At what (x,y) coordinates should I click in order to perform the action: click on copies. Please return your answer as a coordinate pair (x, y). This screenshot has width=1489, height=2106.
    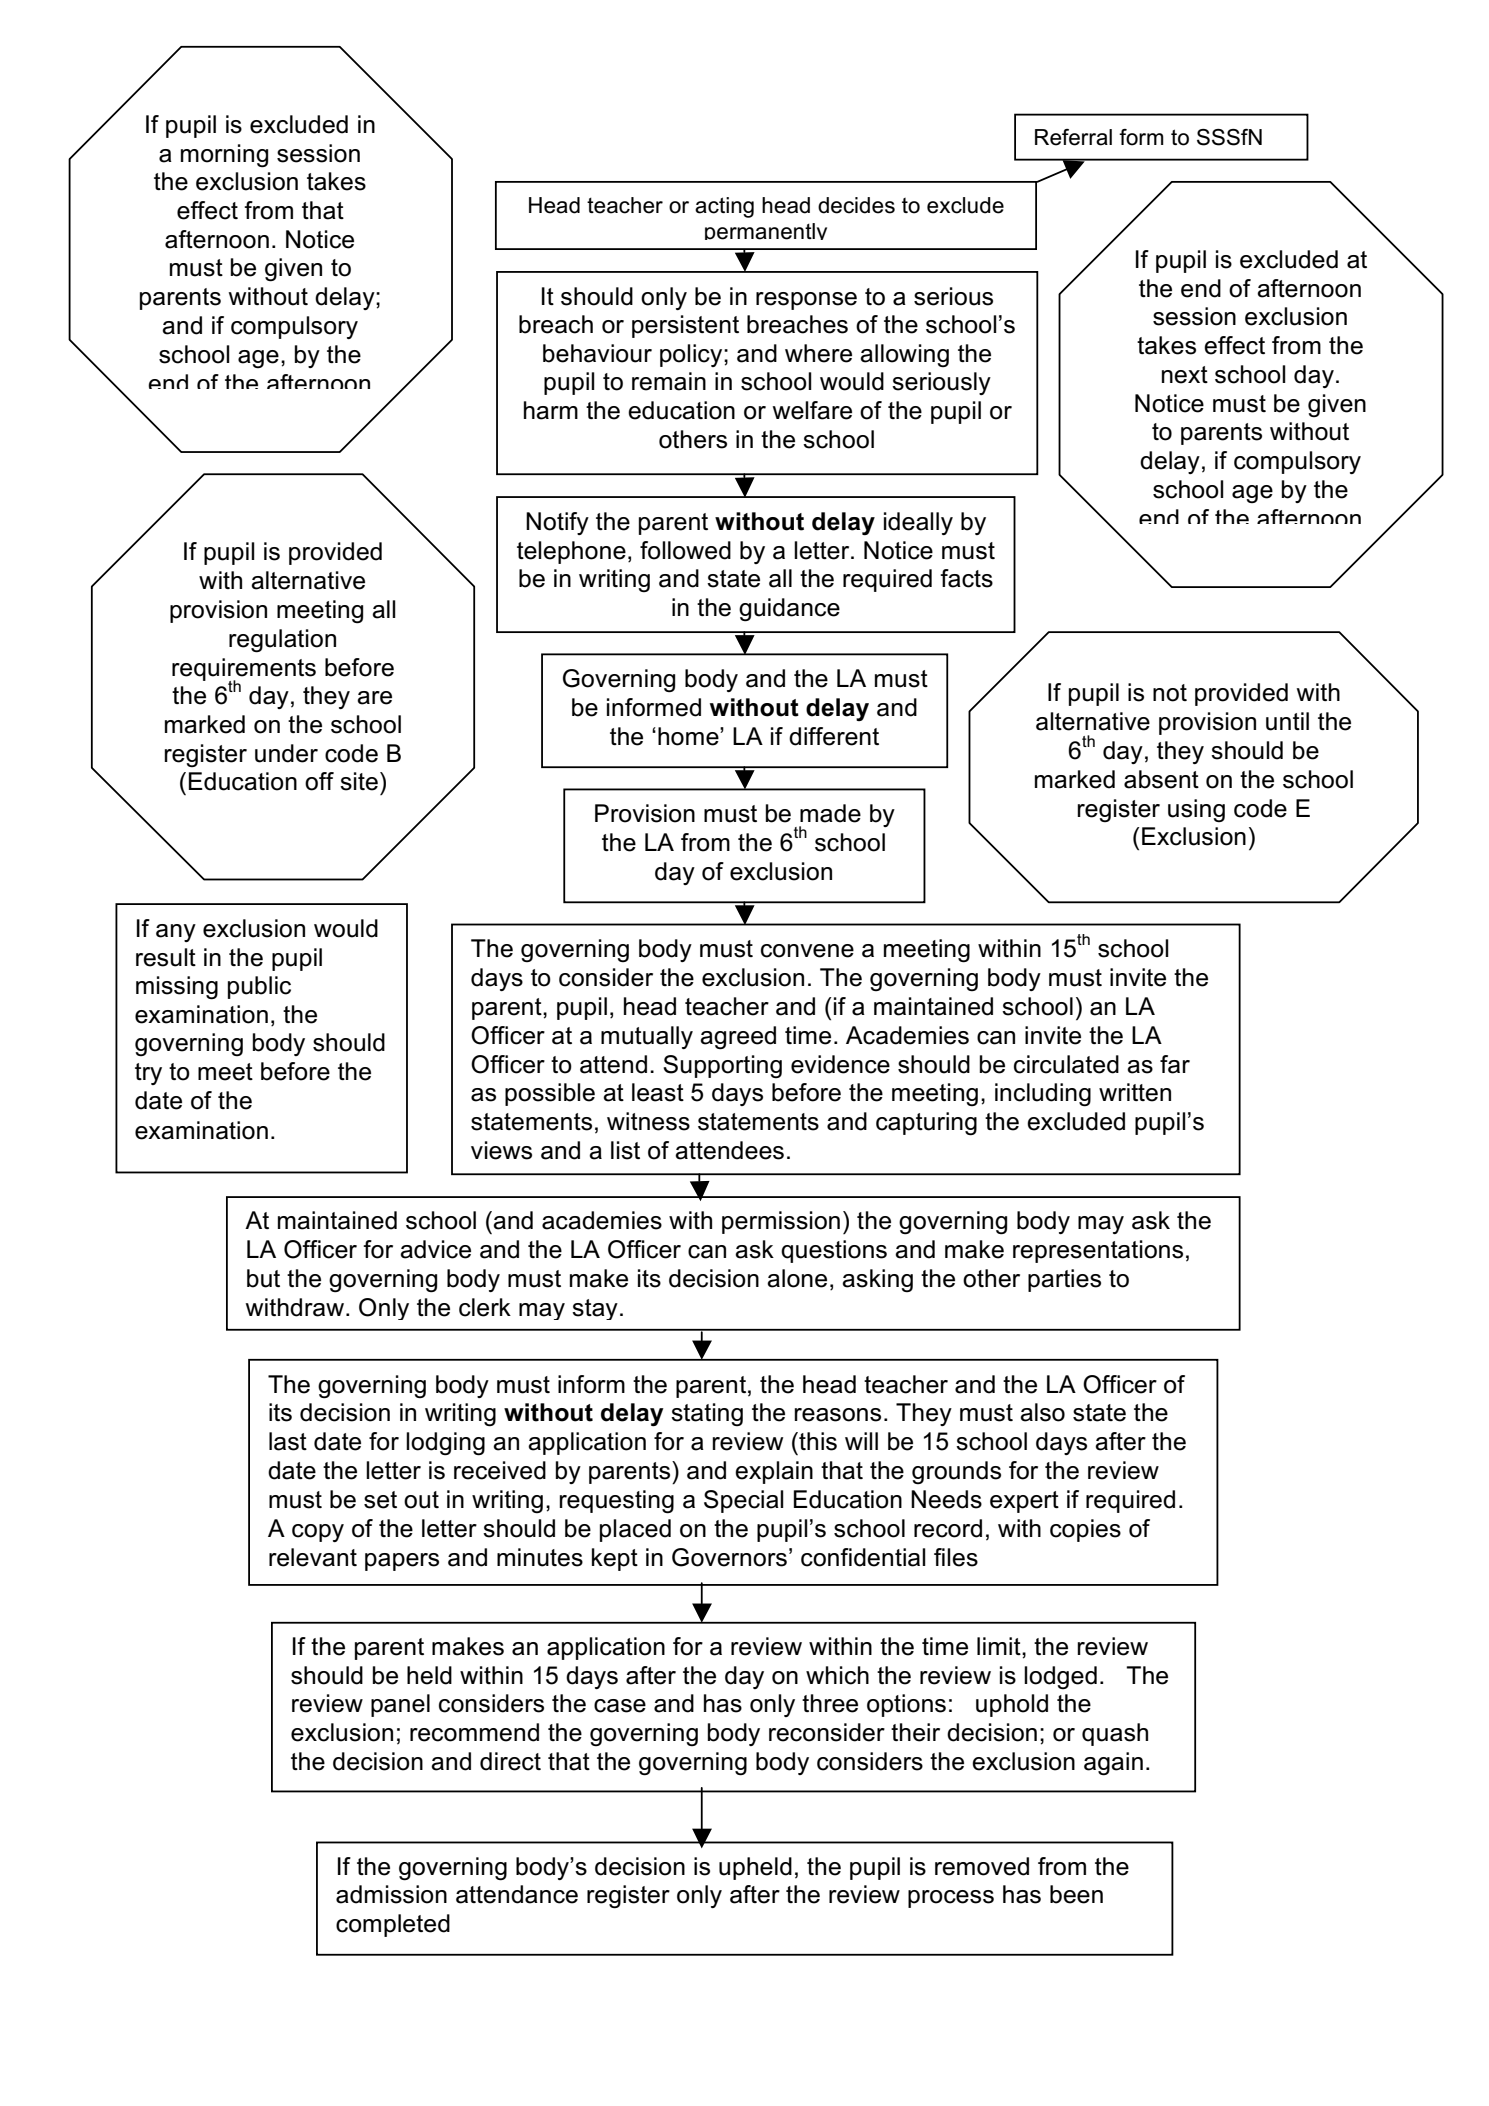
    Looking at the image, I should click on (1085, 1530).
